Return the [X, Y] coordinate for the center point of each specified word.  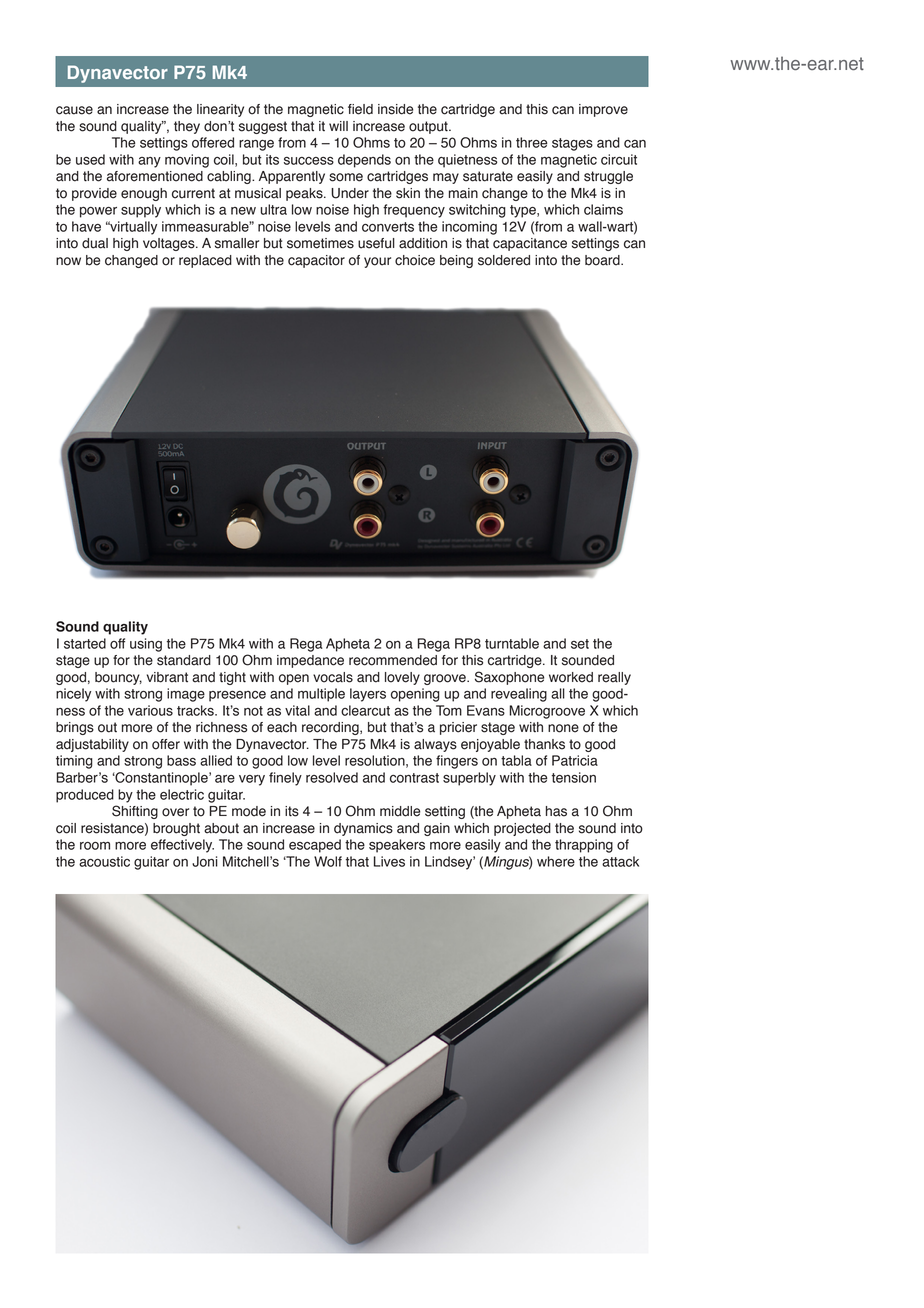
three [531, 142]
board [603, 260]
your [377, 262]
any [149, 162]
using [146, 645]
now [68, 261]
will [338, 126]
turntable [512, 643]
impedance [310, 661]
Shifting [135, 812]
